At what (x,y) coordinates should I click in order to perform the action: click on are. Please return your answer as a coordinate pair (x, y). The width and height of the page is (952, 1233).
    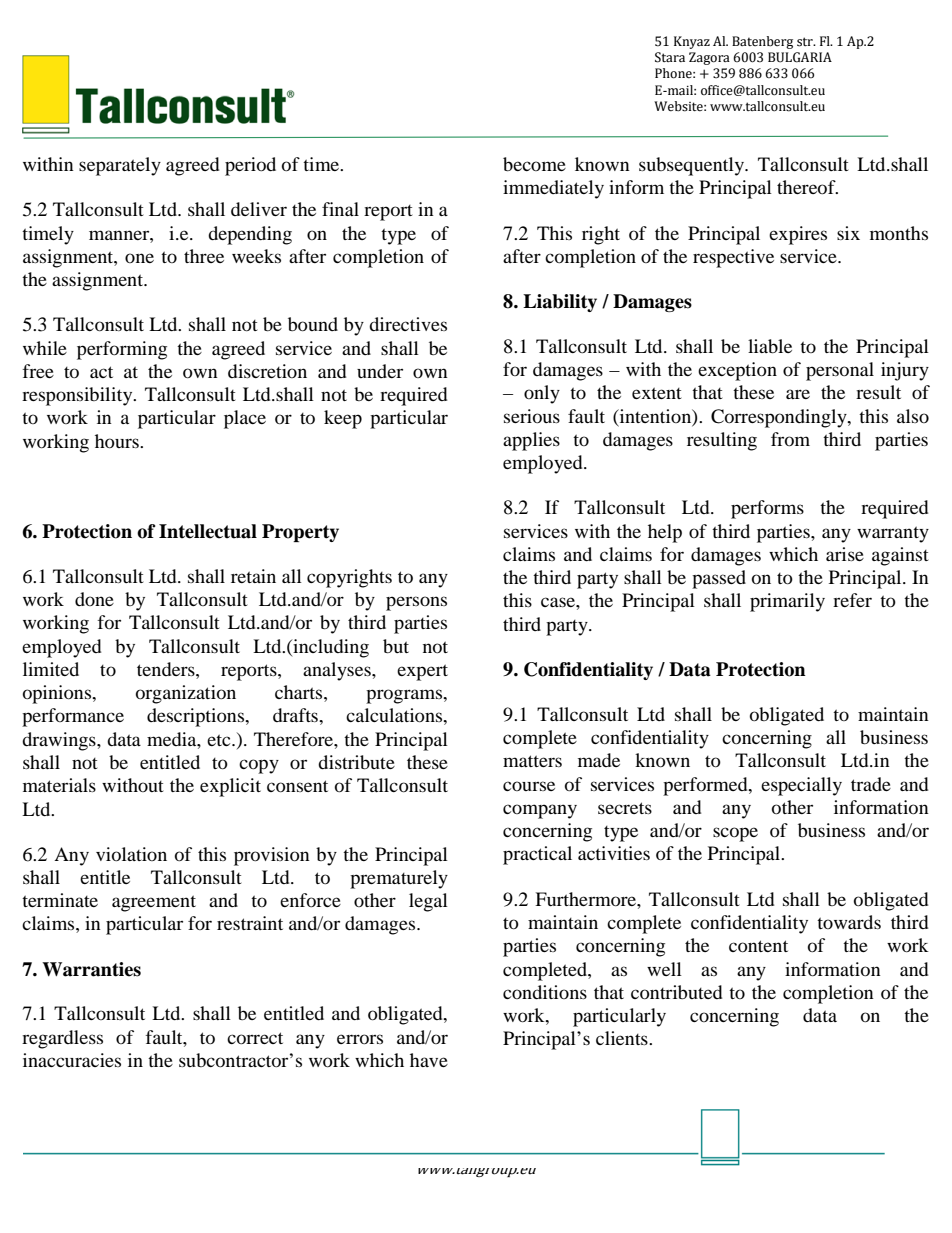
    Looking at the image, I should click on (798, 394).
